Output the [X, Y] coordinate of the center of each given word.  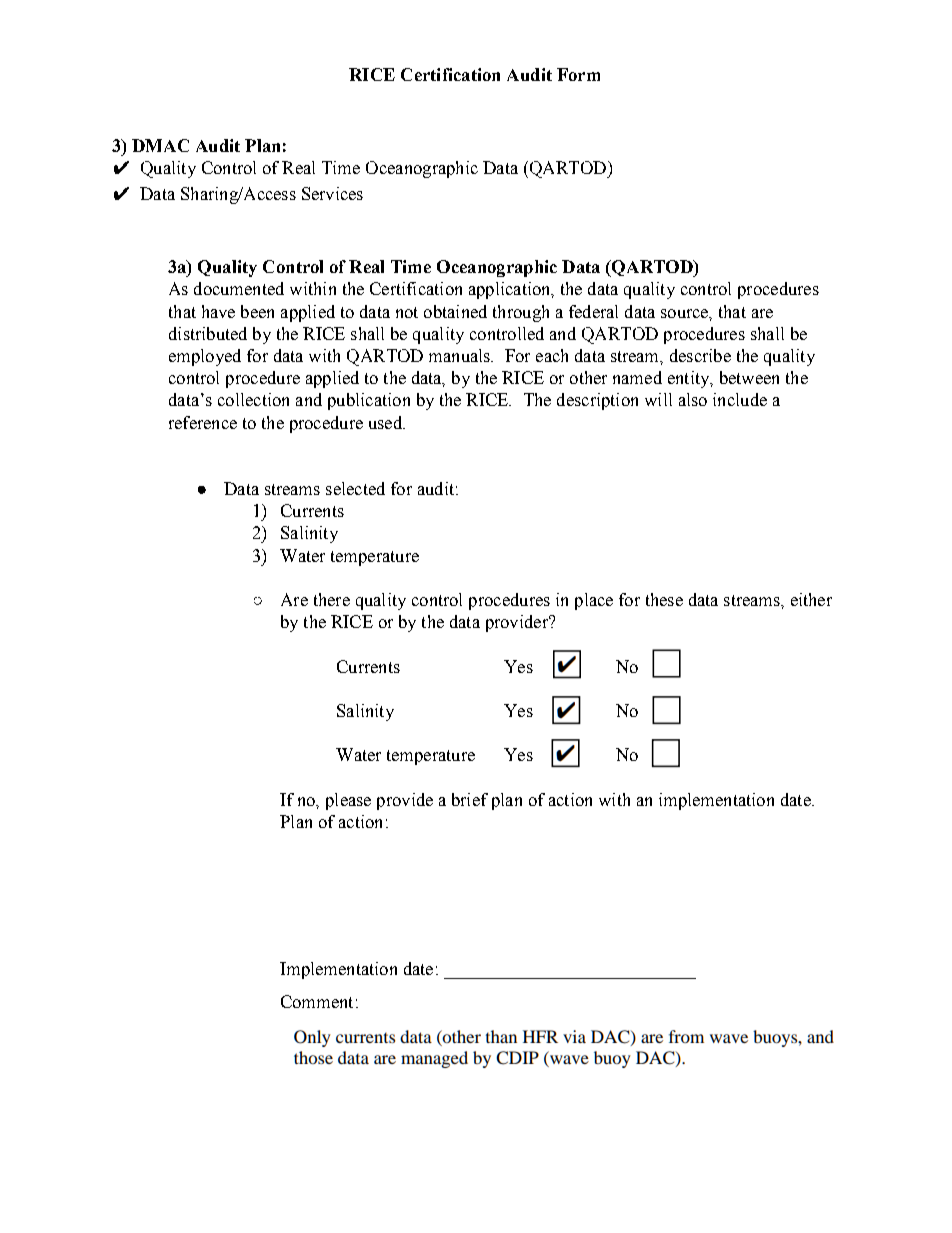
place [594, 601]
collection [253, 399]
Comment [317, 1001]
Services [332, 193]
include [740, 399]
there [332, 599]
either [811, 599]
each [552, 355]
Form [578, 74]
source [686, 314]
